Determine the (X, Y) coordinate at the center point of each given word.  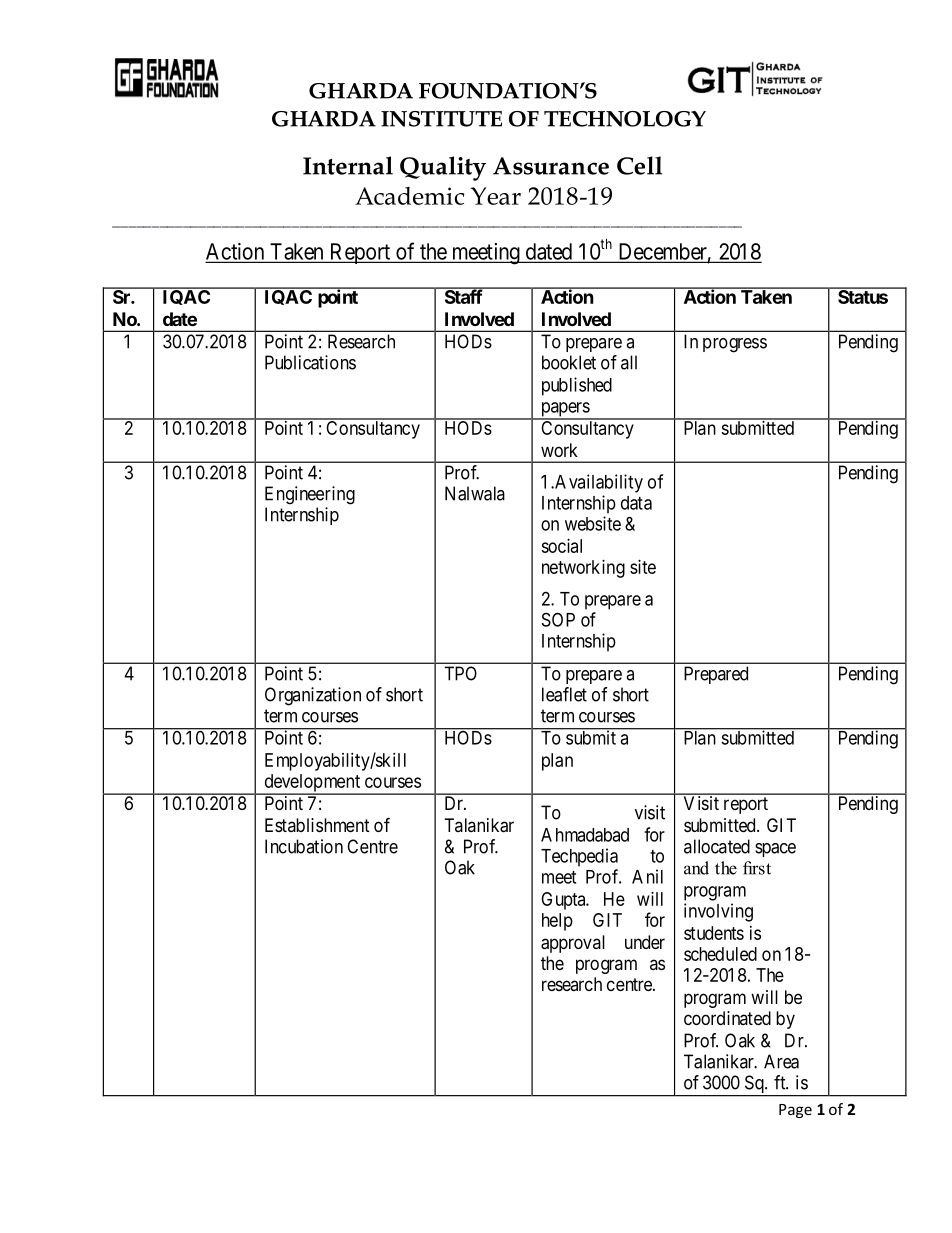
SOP (558, 619)
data (636, 503)
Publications (310, 362)
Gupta (564, 901)
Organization (313, 696)
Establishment (317, 825)
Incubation (304, 846)
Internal (348, 165)
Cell (639, 165)
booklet (569, 362)
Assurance (551, 166)
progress (735, 345)
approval (573, 944)
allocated (717, 846)
